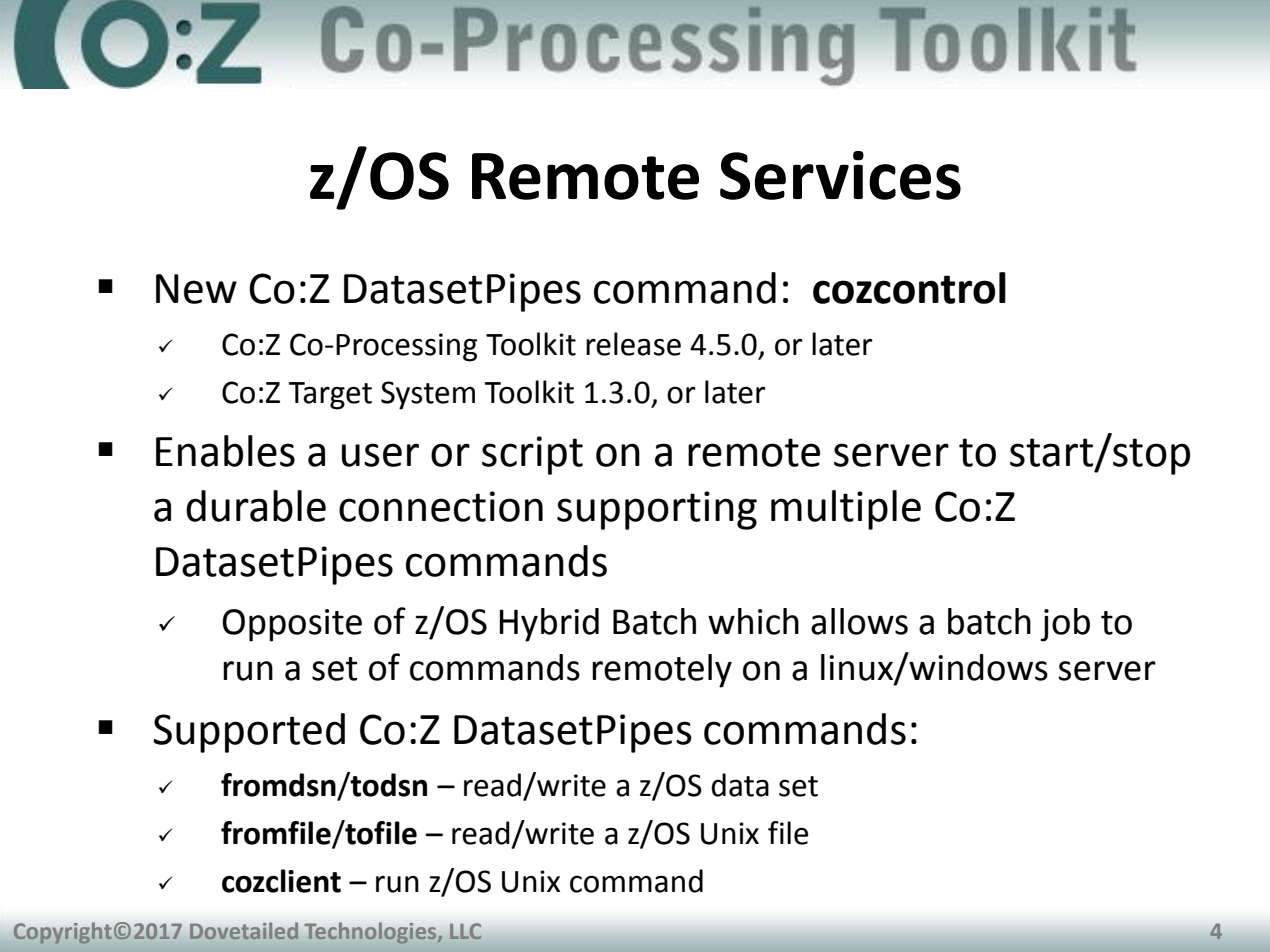 The width and height of the screenshot is (1270, 952). I want to click on Enables, so click(225, 451).
